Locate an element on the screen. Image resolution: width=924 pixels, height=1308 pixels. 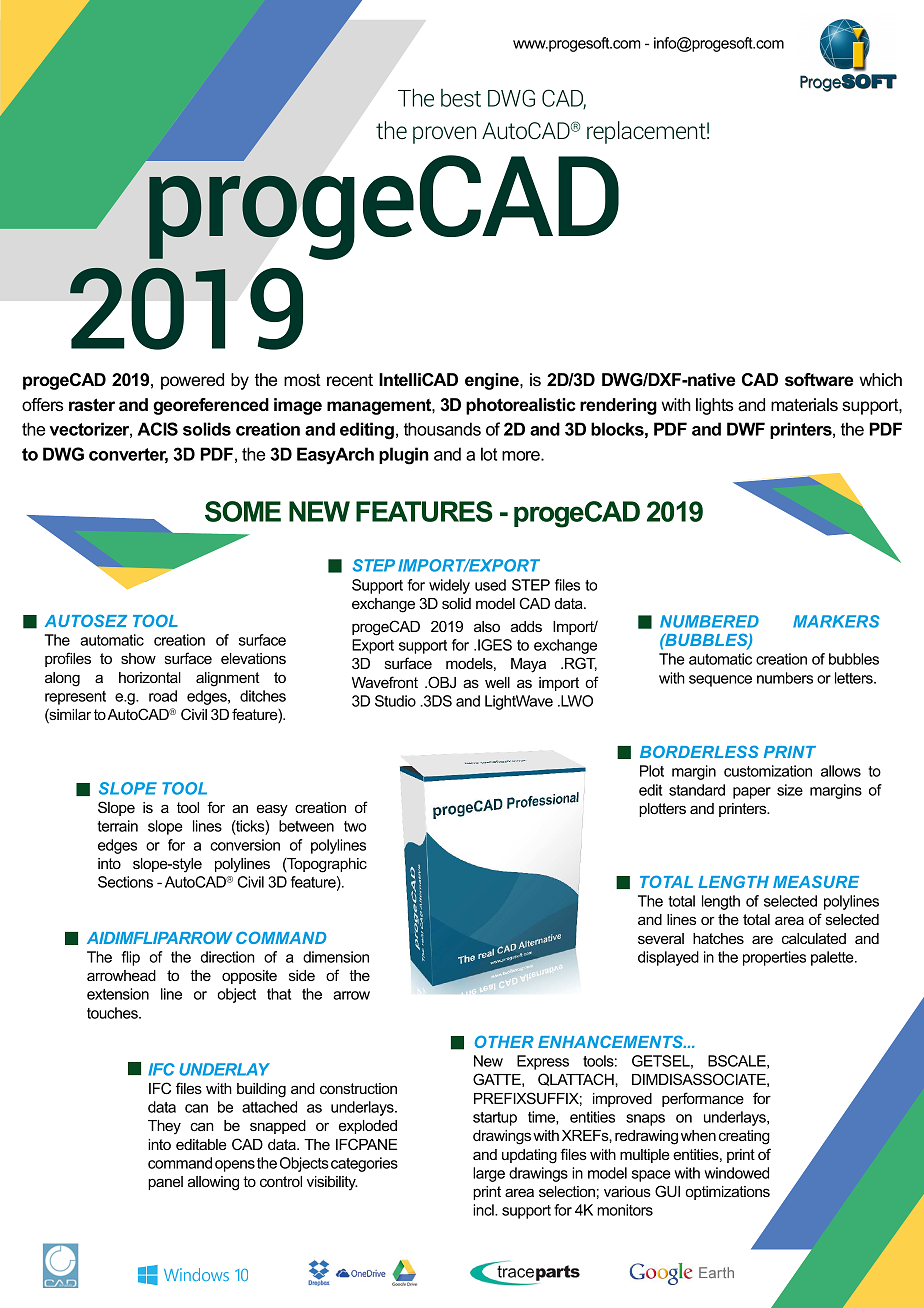
software is located at coordinates (819, 380).
